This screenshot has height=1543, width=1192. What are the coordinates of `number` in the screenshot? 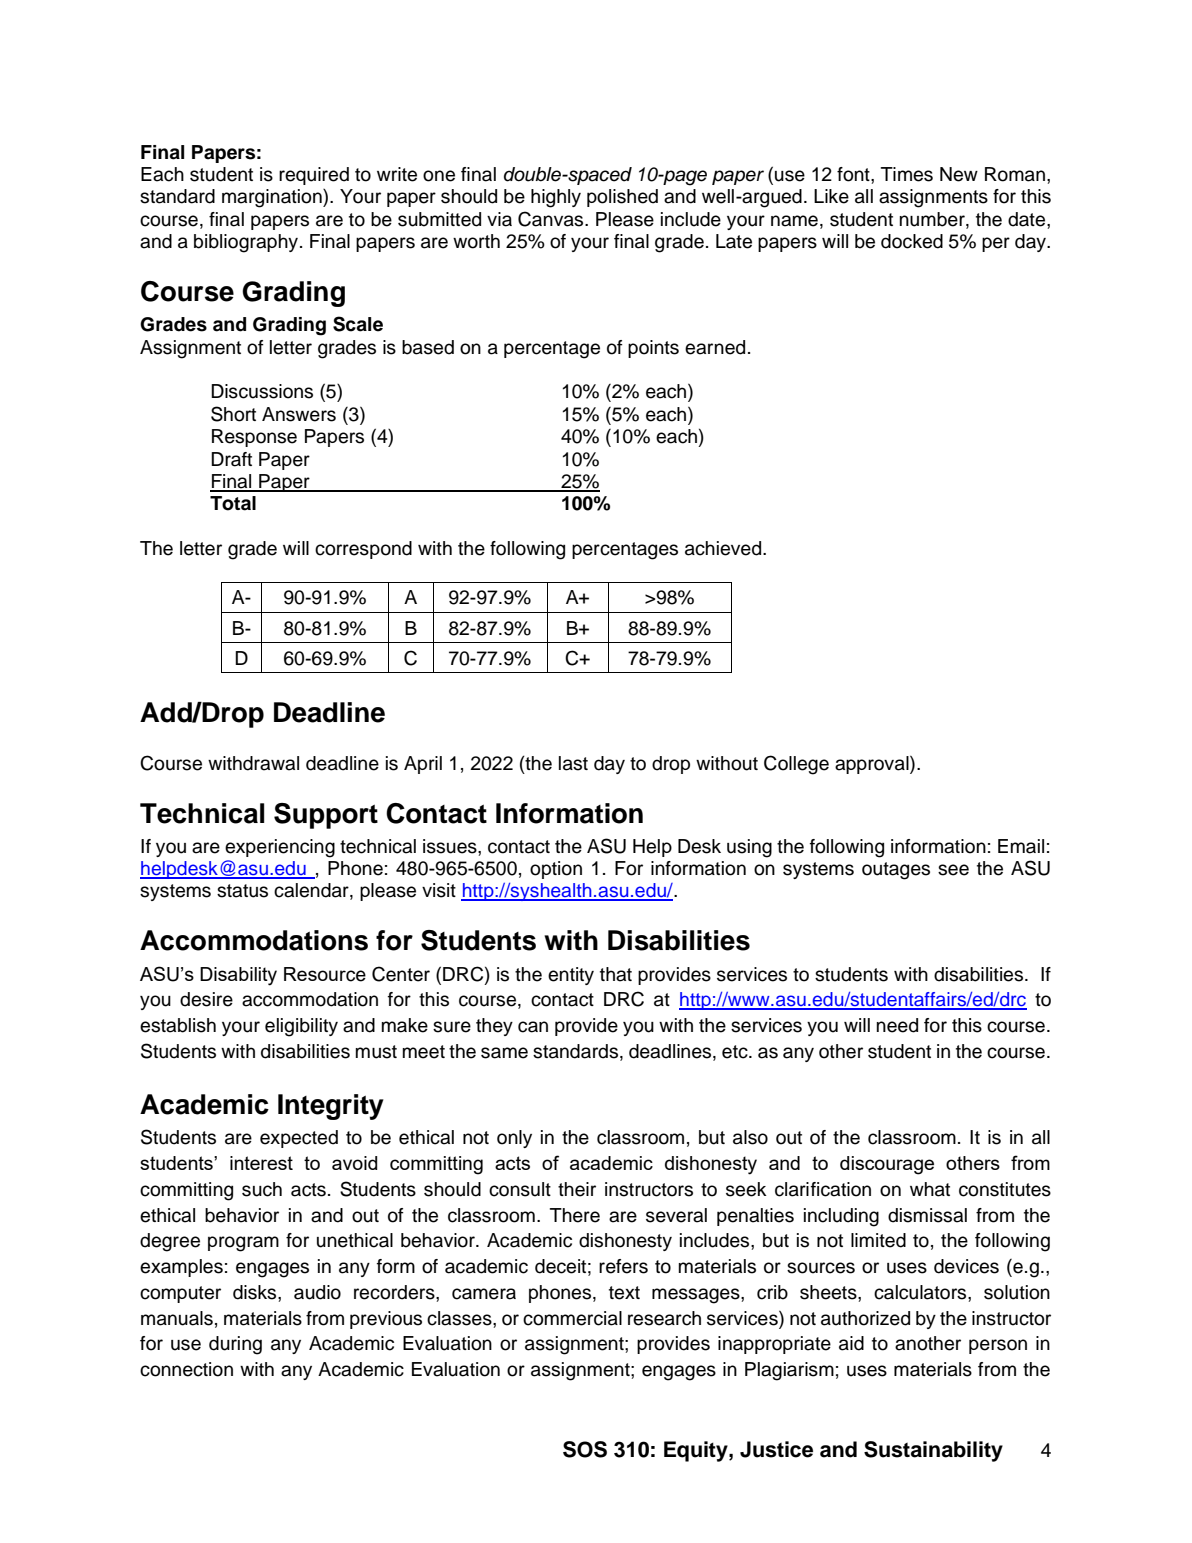 It's located at (933, 219).
